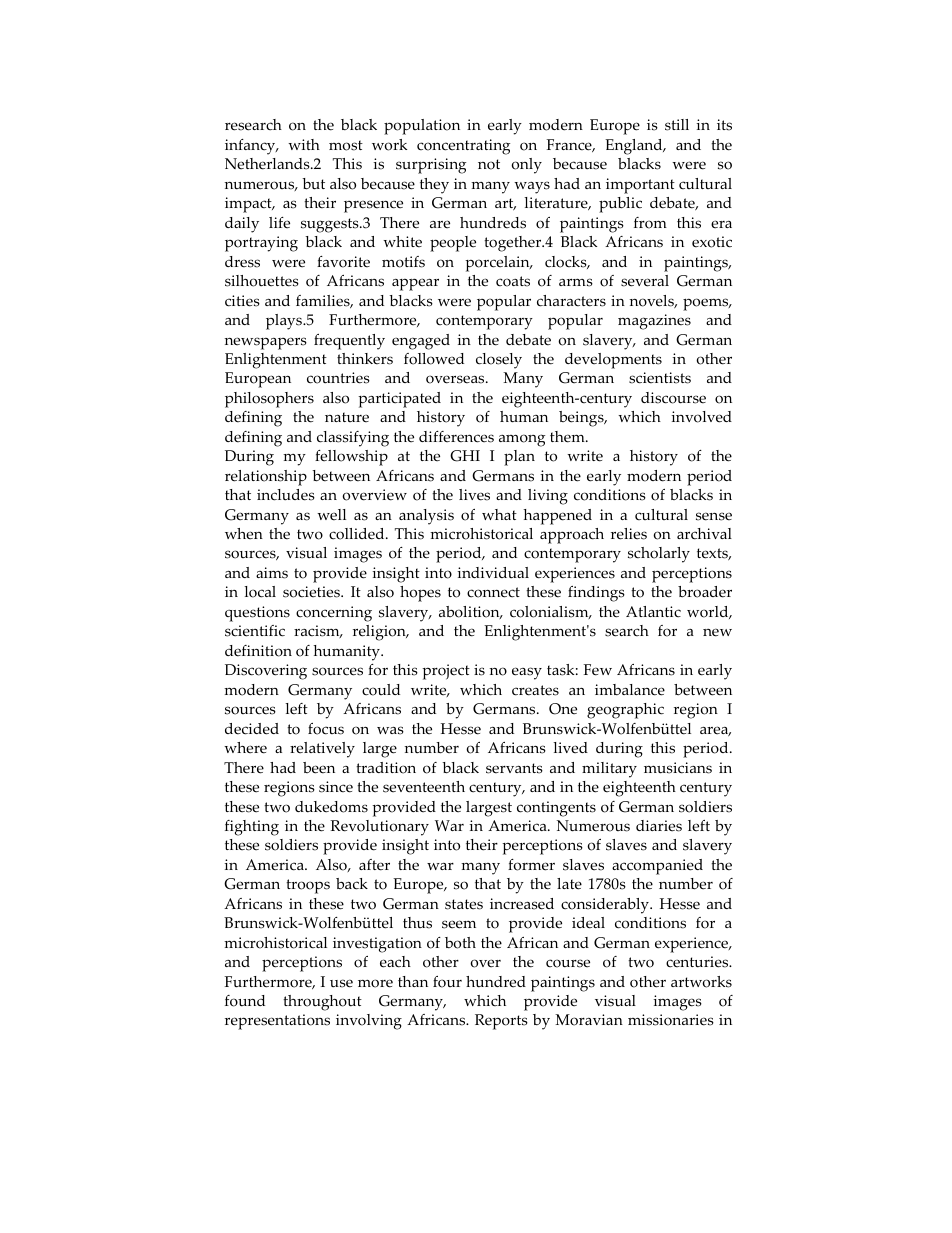  Describe the element at coordinates (319, 768) in the screenshot. I see `been` at that location.
